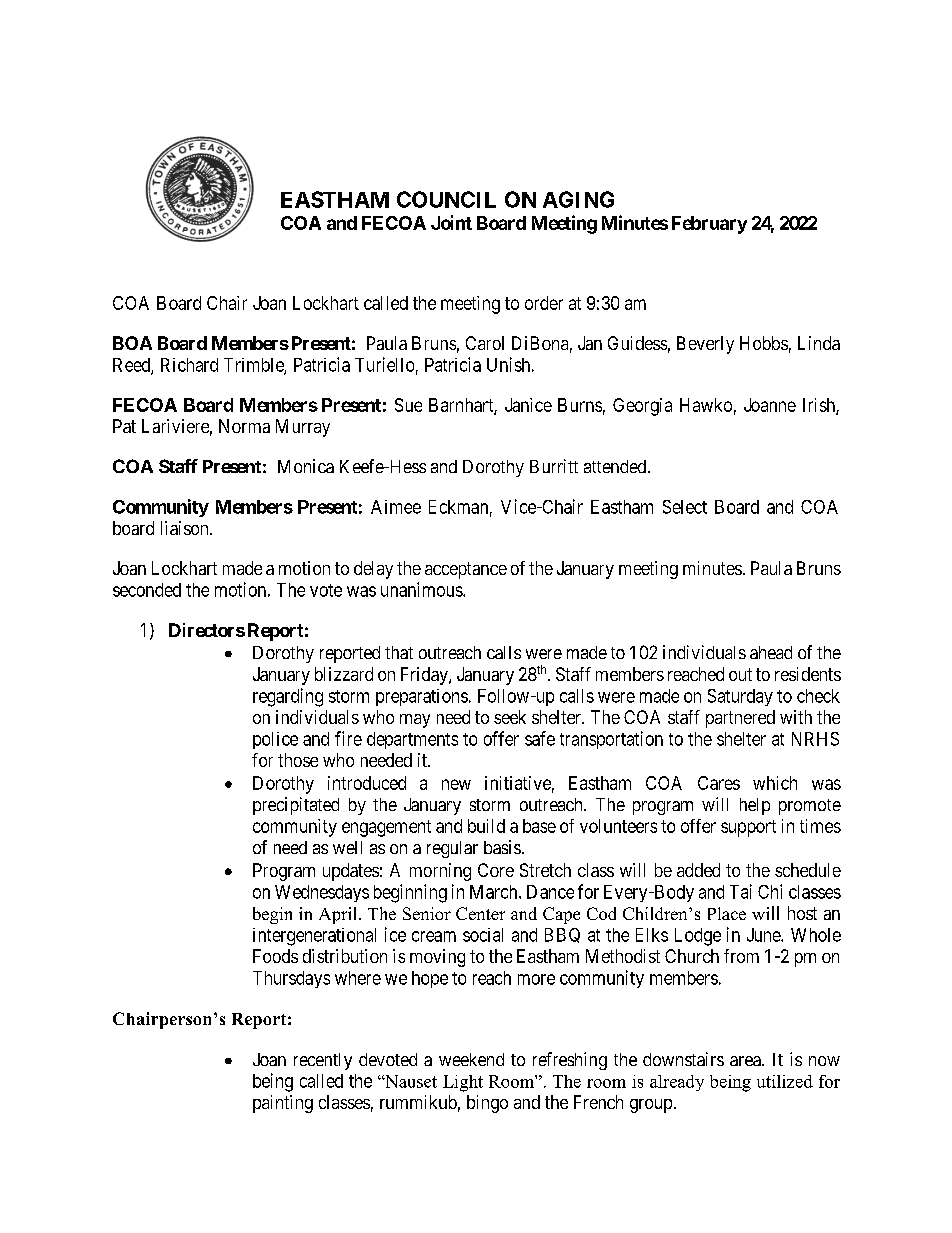  Describe the element at coordinates (189, 365) in the screenshot. I see `Richard` at that location.
